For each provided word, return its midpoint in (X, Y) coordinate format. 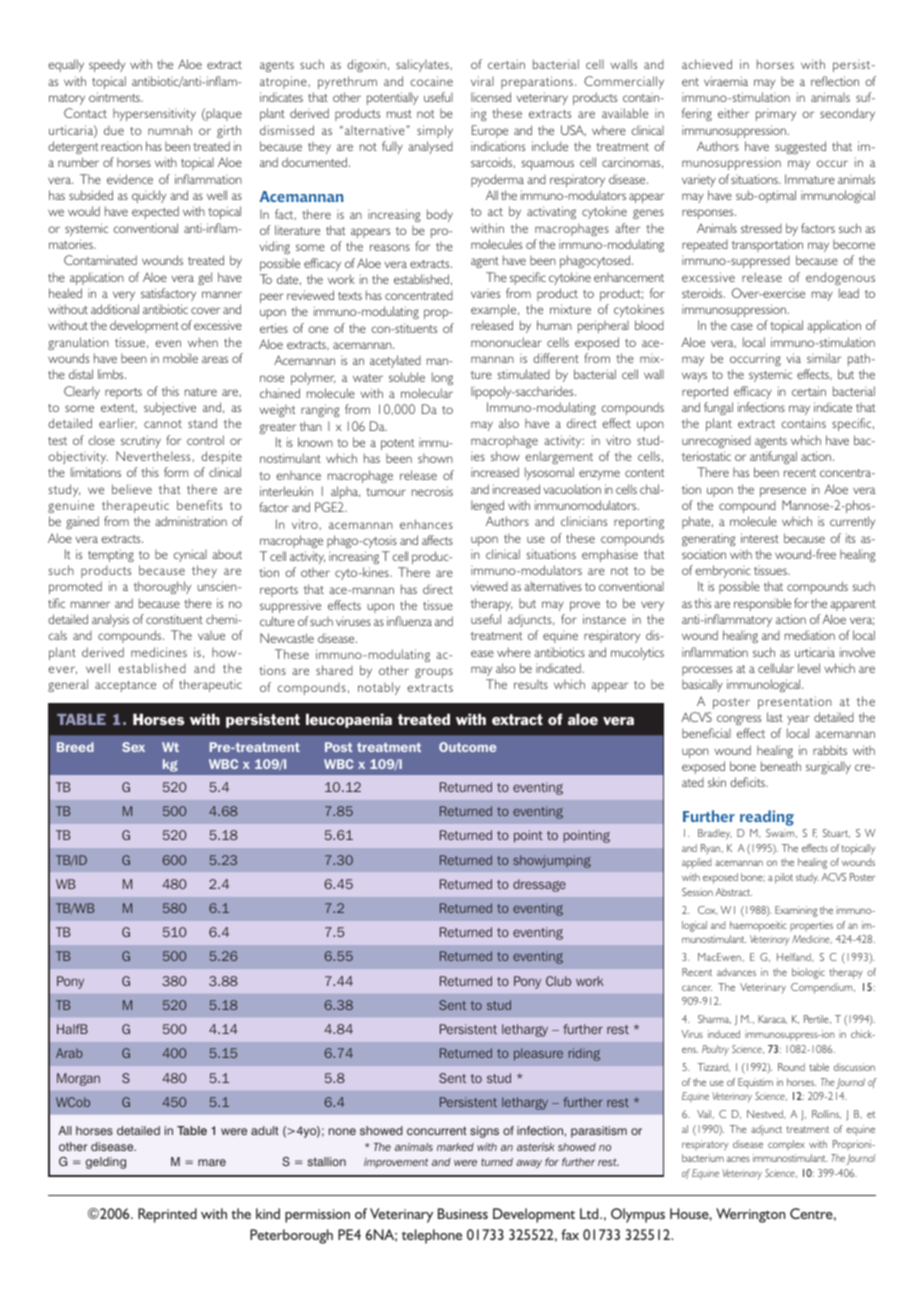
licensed (491, 97)
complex (786, 1145)
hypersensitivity (154, 114)
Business (463, 1213)
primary (776, 115)
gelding (106, 1163)
